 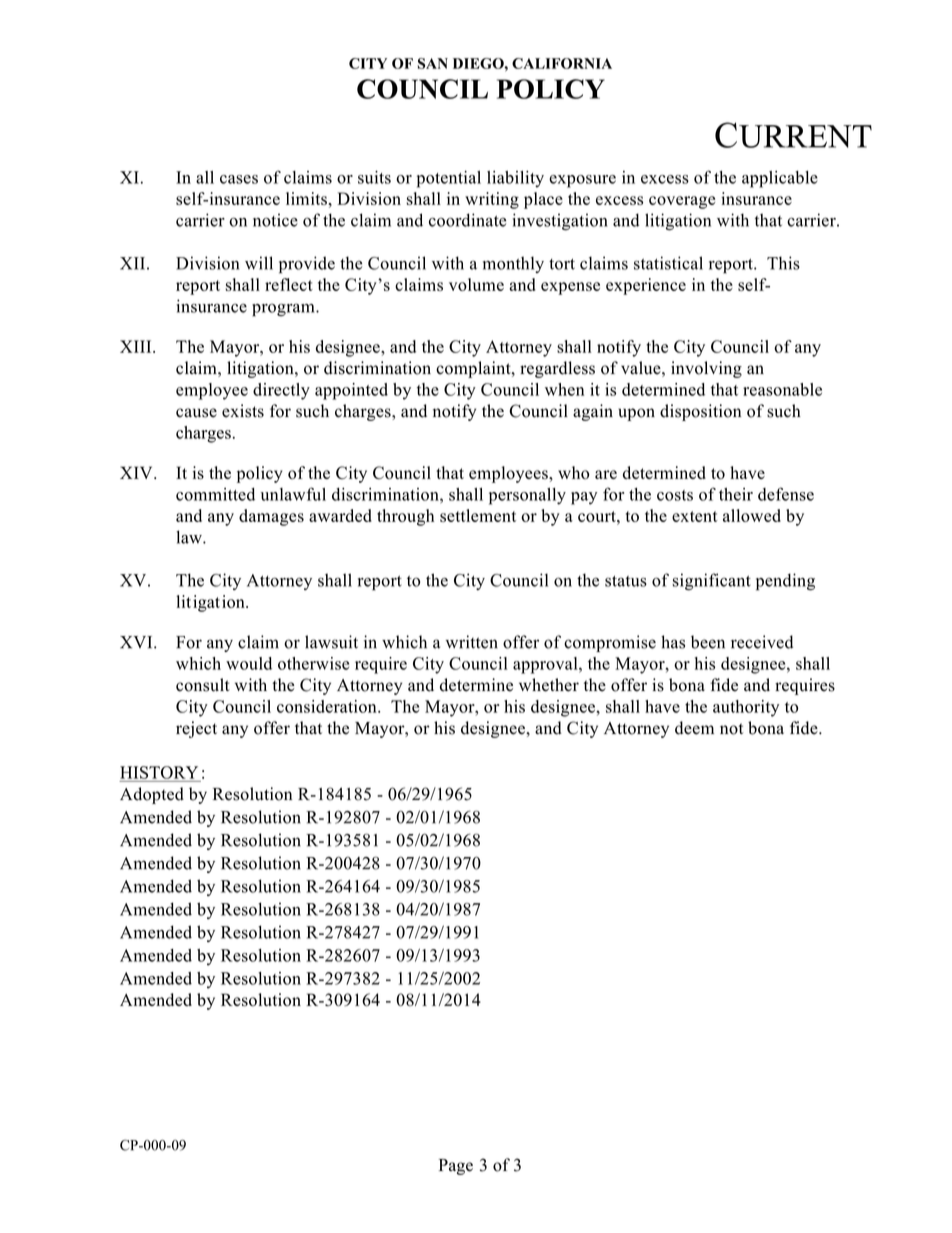 I want to click on cause, so click(x=196, y=413).
